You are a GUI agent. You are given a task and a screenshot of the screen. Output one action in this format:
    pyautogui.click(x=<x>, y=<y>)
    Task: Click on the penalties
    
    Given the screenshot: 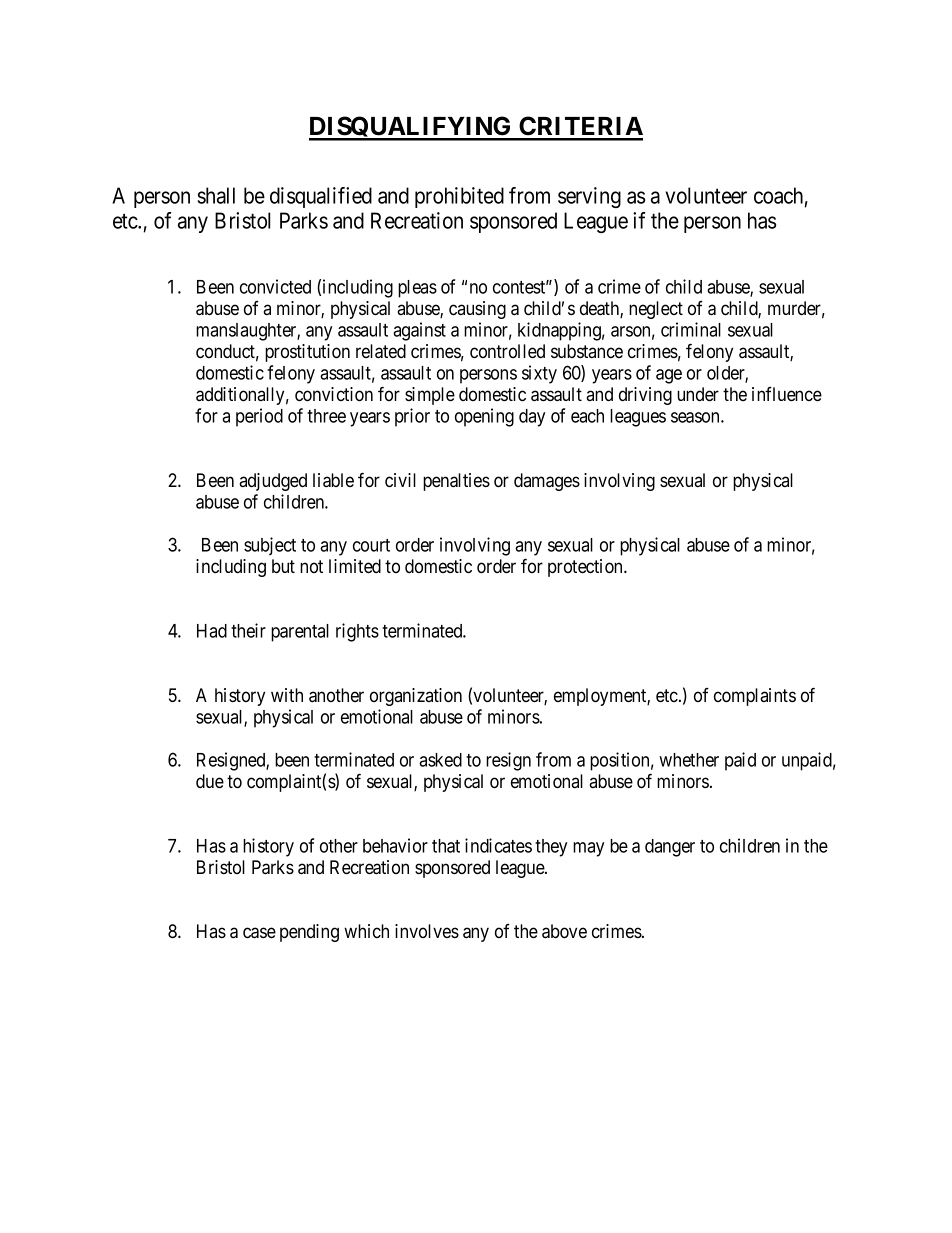 What is the action you would take?
    pyautogui.click(x=456, y=482)
